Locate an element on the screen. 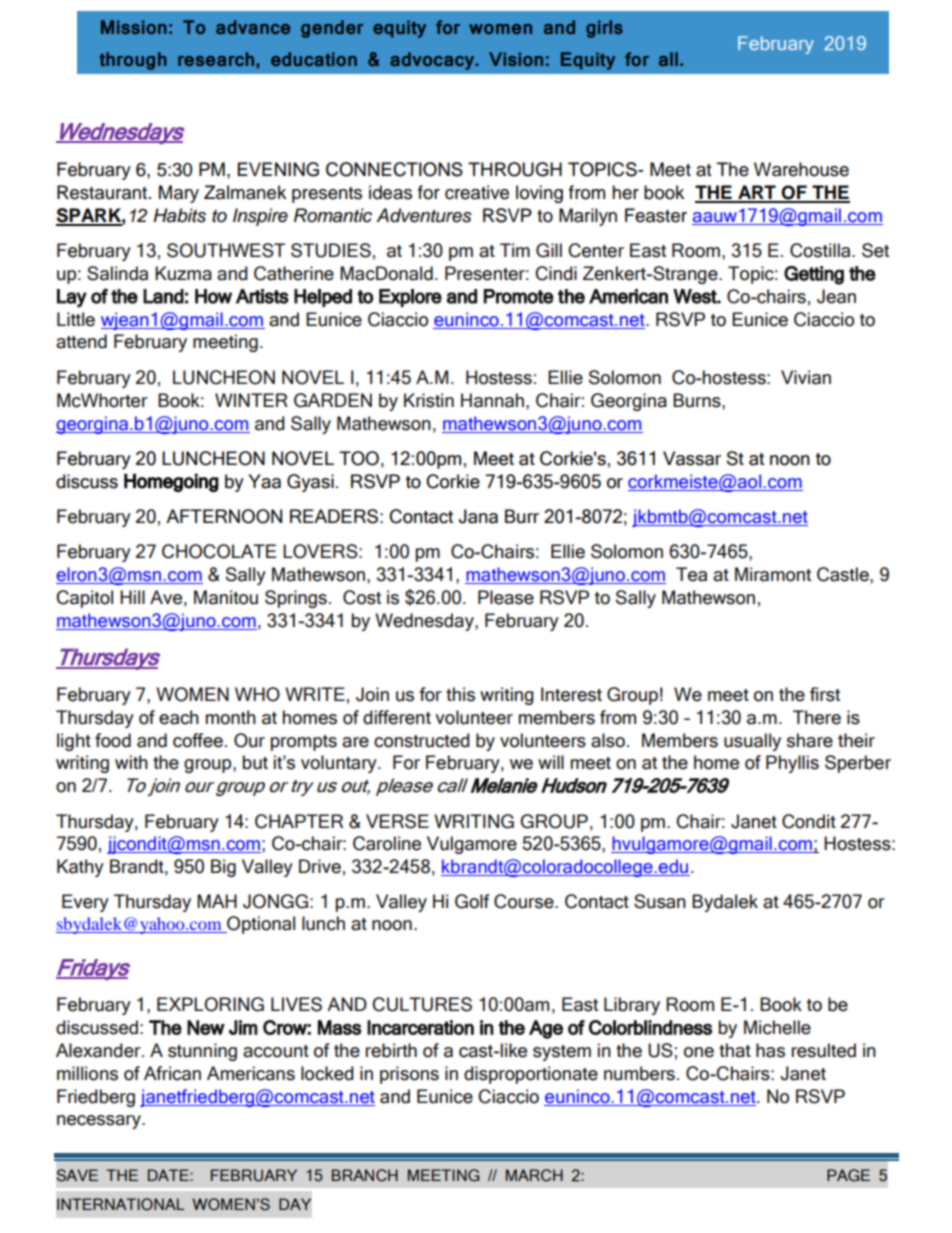  Vassar is located at coordinates (692, 458).
